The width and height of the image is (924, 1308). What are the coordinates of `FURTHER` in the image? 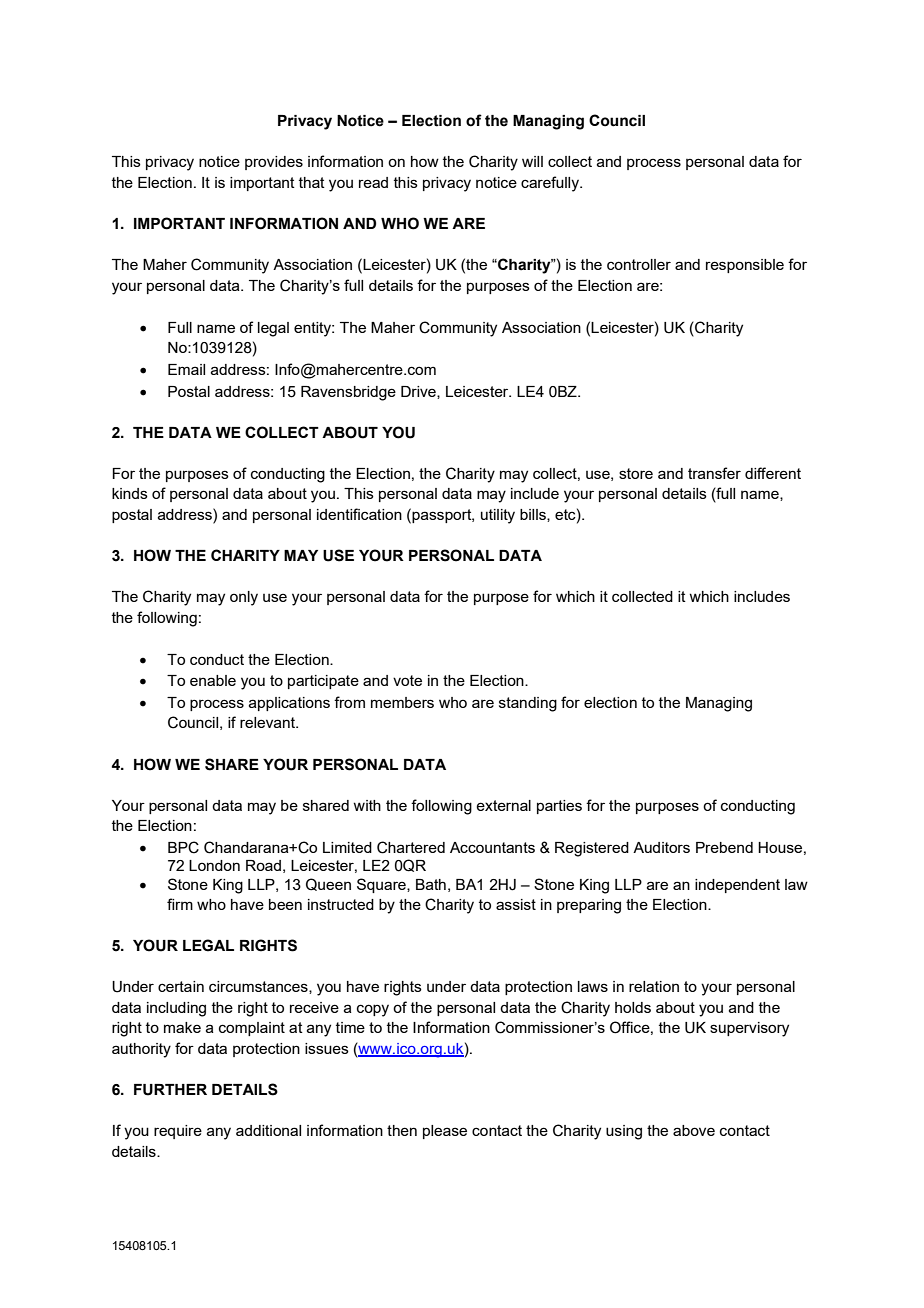 It's located at (170, 1090).
